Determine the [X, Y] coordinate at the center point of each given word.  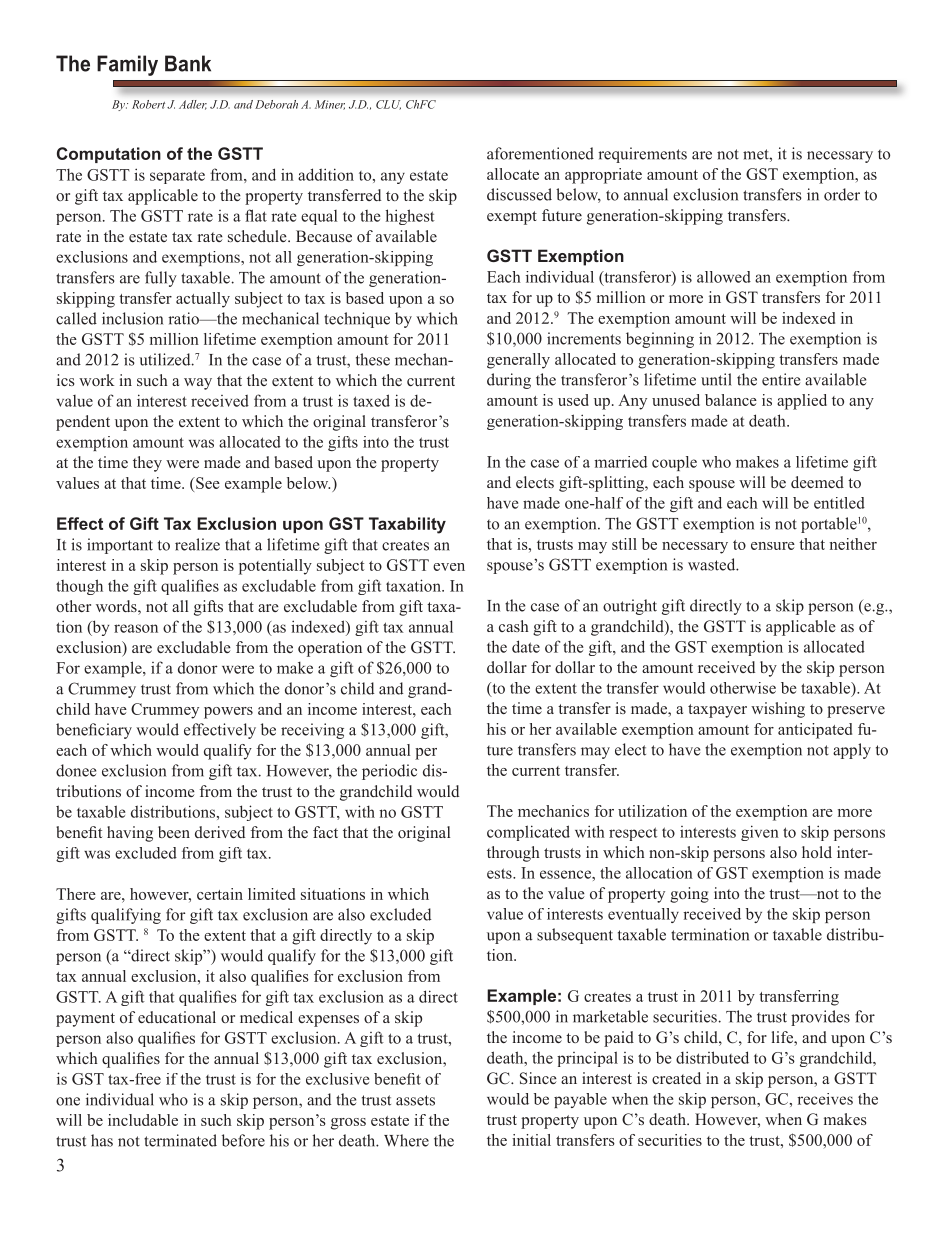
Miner [330, 105]
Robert [148, 104]
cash [514, 626]
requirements [642, 155]
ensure [773, 546]
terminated [180, 1140]
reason [136, 628]
